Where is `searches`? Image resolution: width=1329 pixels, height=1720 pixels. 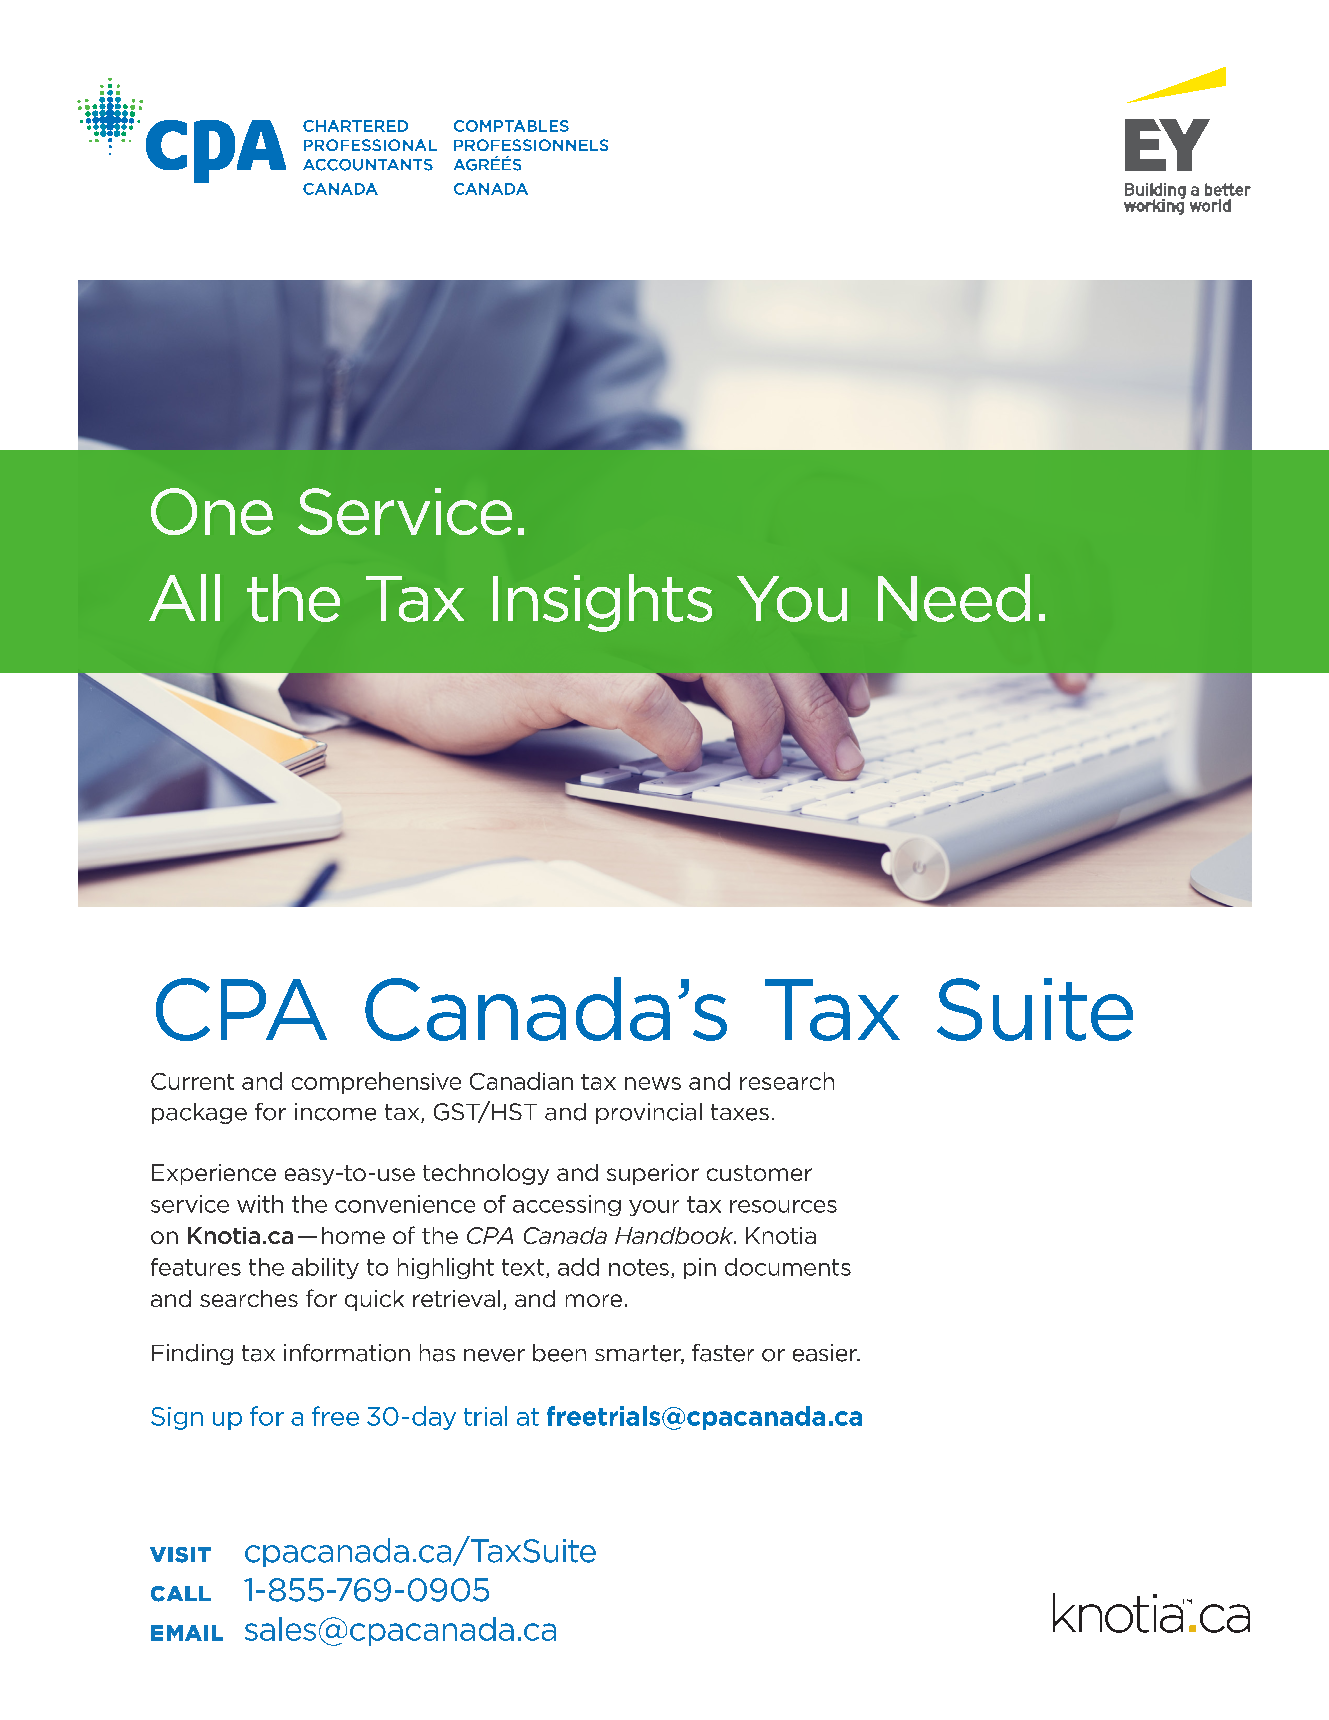 searches is located at coordinates (249, 1298).
